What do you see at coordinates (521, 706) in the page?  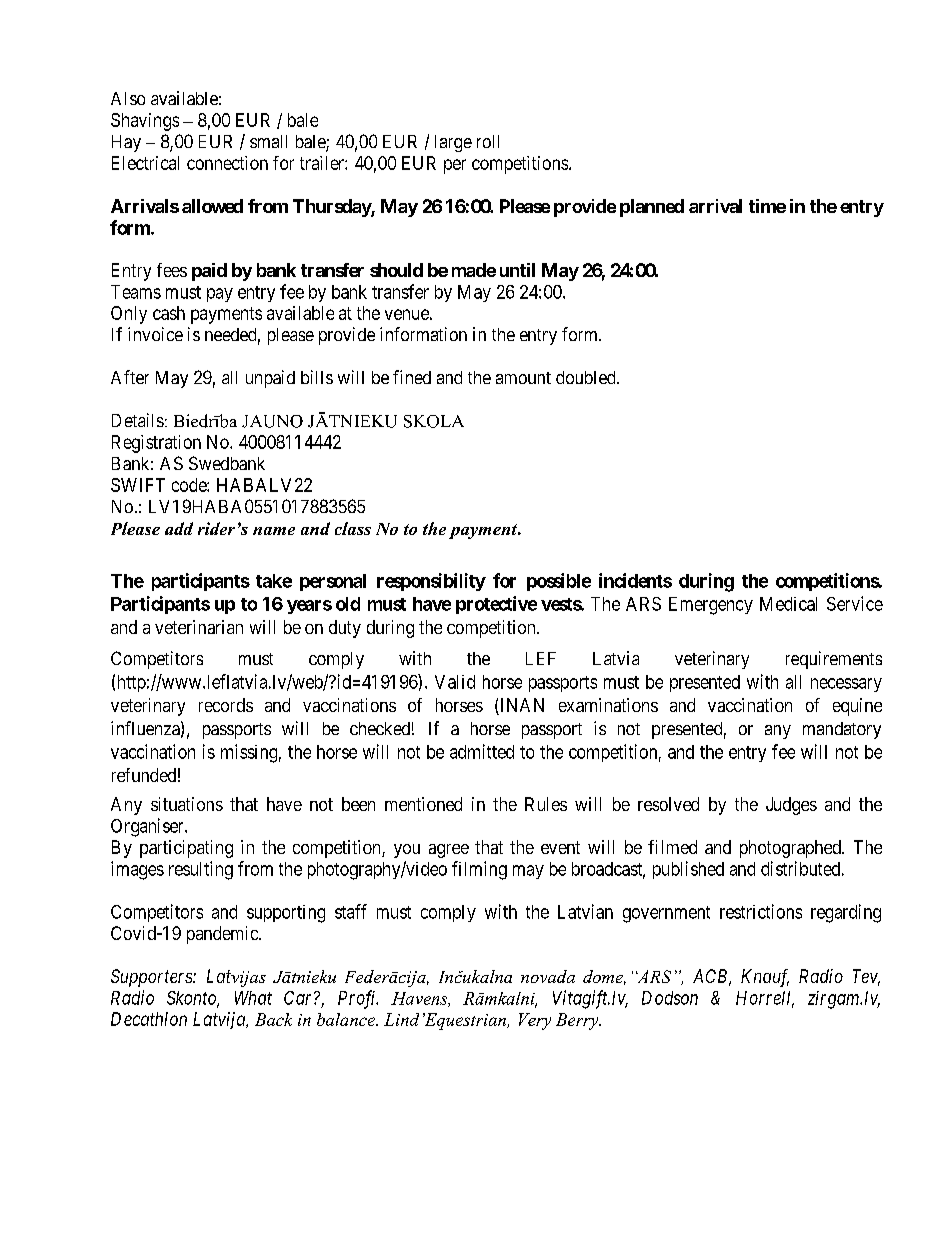 I see `INAN` at bounding box center [521, 706].
